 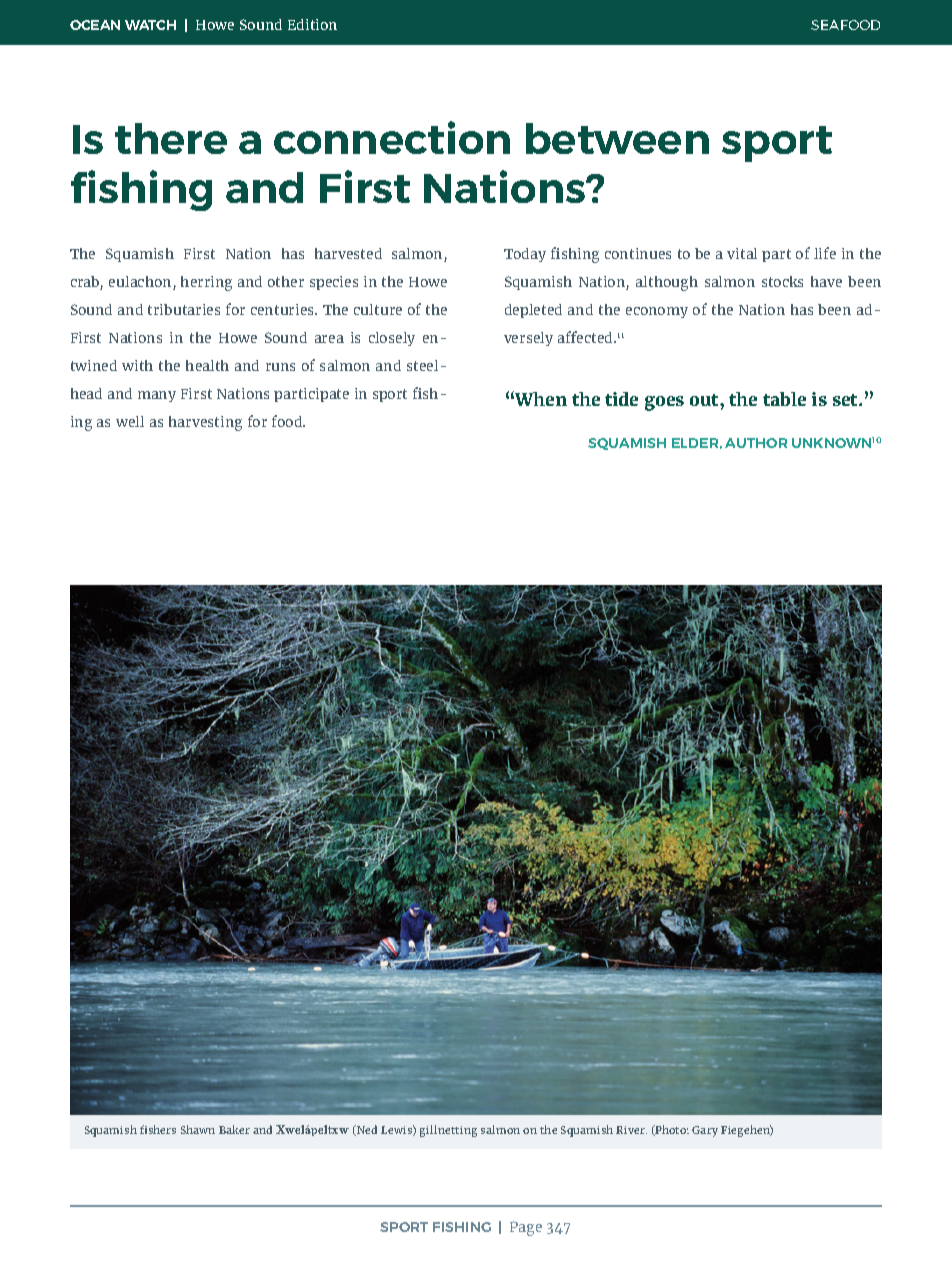 What do you see at coordinates (526, 1228) in the screenshot?
I see `Page` at bounding box center [526, 1228].
